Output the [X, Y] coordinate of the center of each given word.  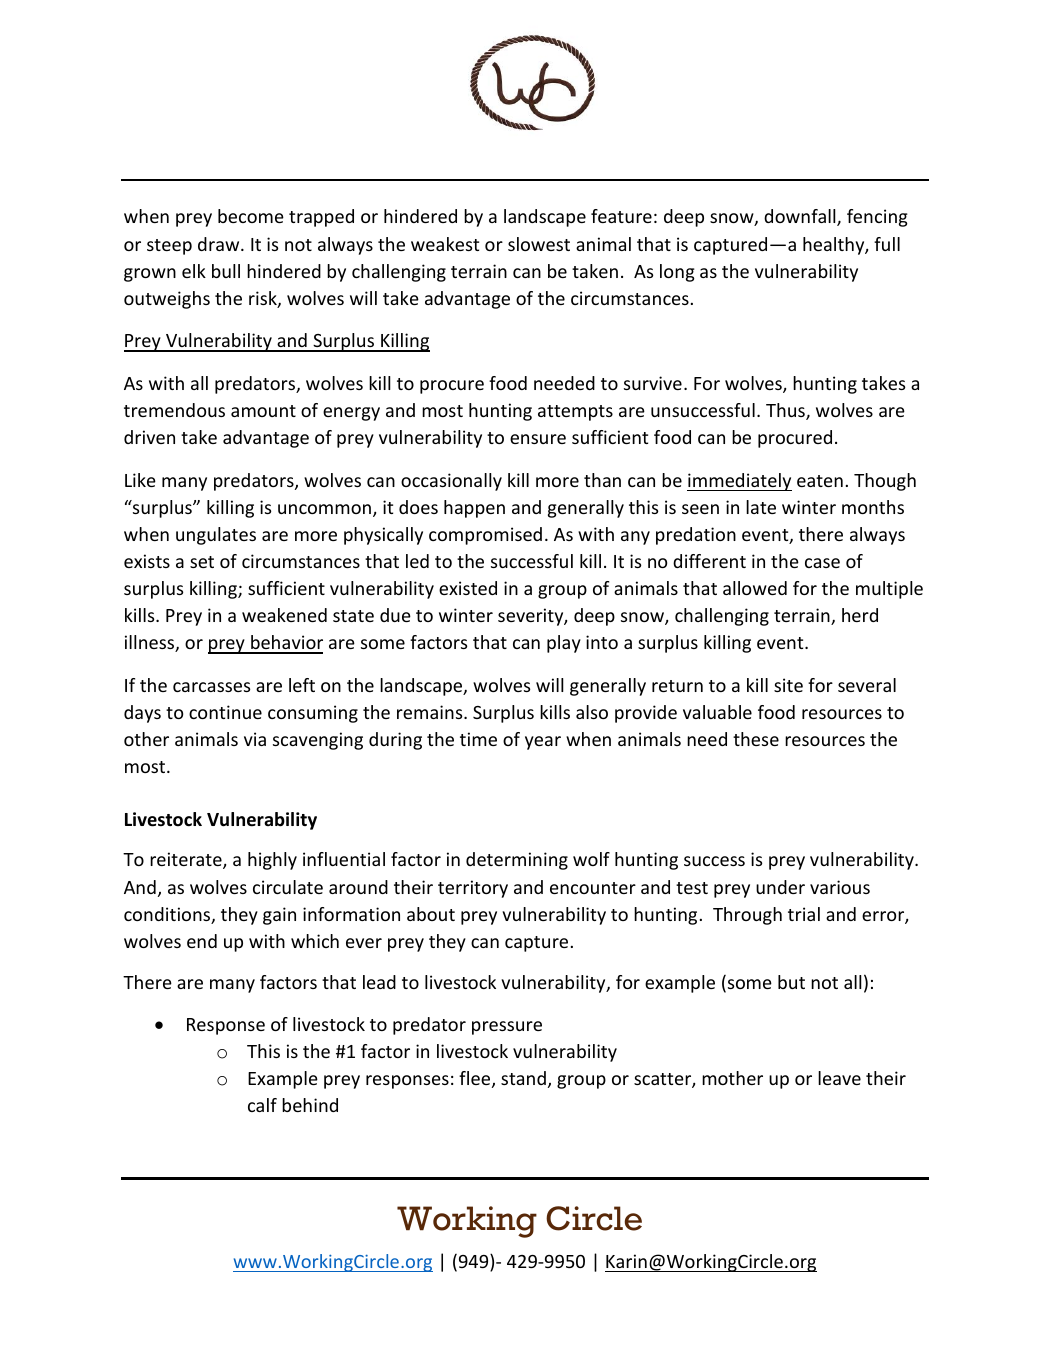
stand [523, 1078]
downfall [801, 217]
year [543, 743]
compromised [485, 536]
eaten [820, 481]
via [255, 739]
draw [220, 244]
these [756, 739]
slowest [539, 244]
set [202, 562]
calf [262, 1105]
